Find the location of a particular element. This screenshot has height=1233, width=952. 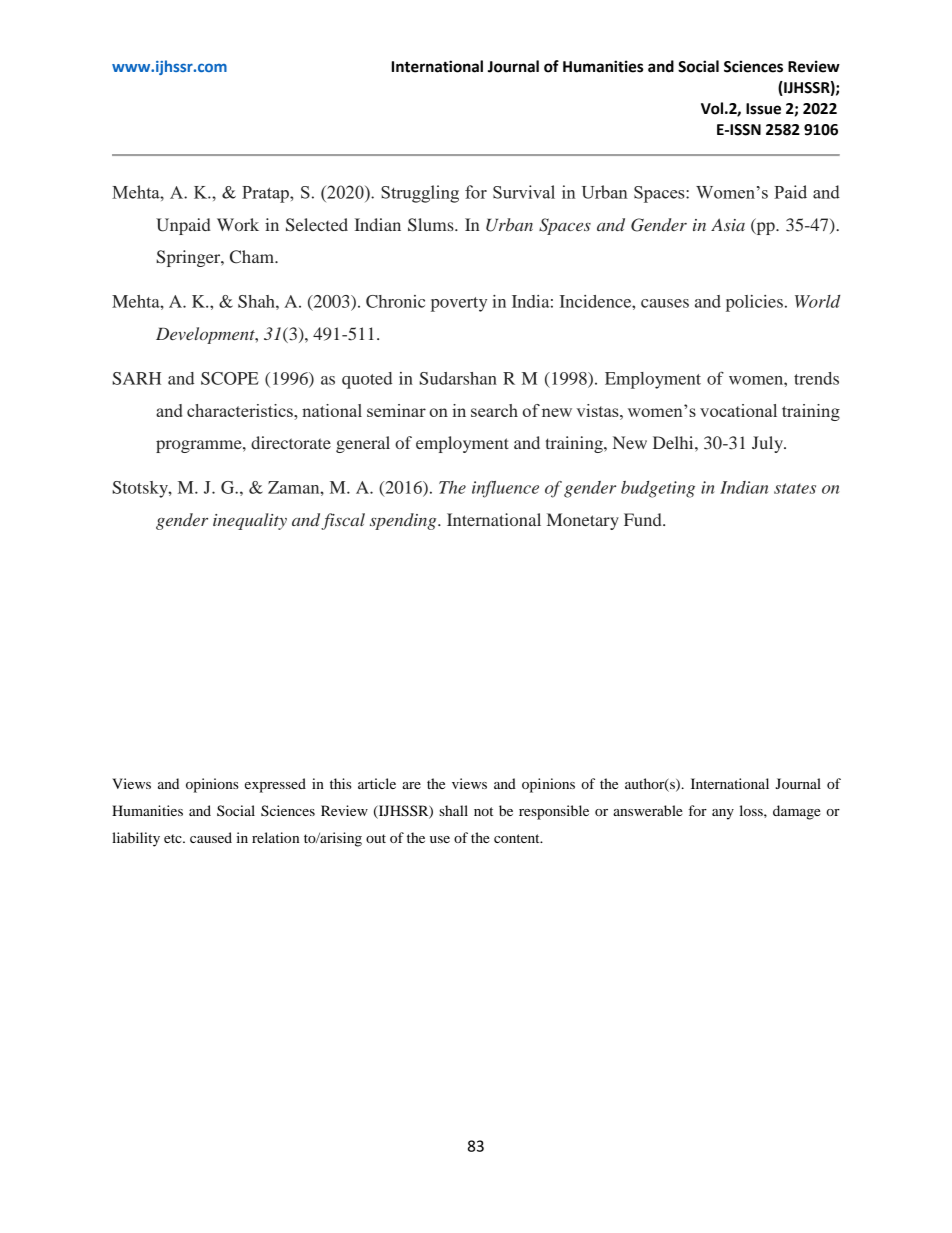

Survival is located at coordinates (524, 192).
